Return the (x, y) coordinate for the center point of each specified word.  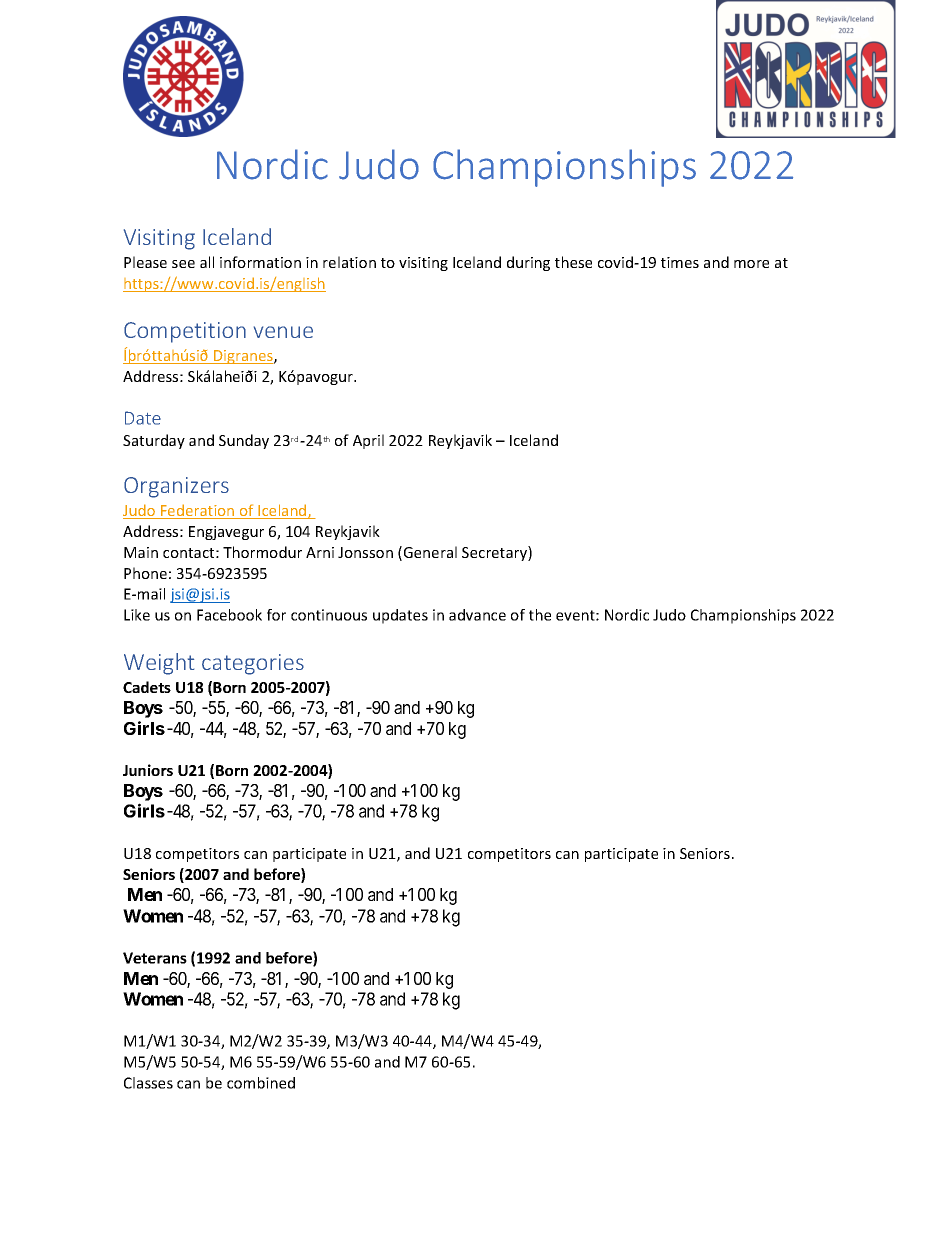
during (528, 263)
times (680, 262)
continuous (329, 615)
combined (261, 1083)
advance (477, 615)
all (207, 262)
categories (253, 664)
